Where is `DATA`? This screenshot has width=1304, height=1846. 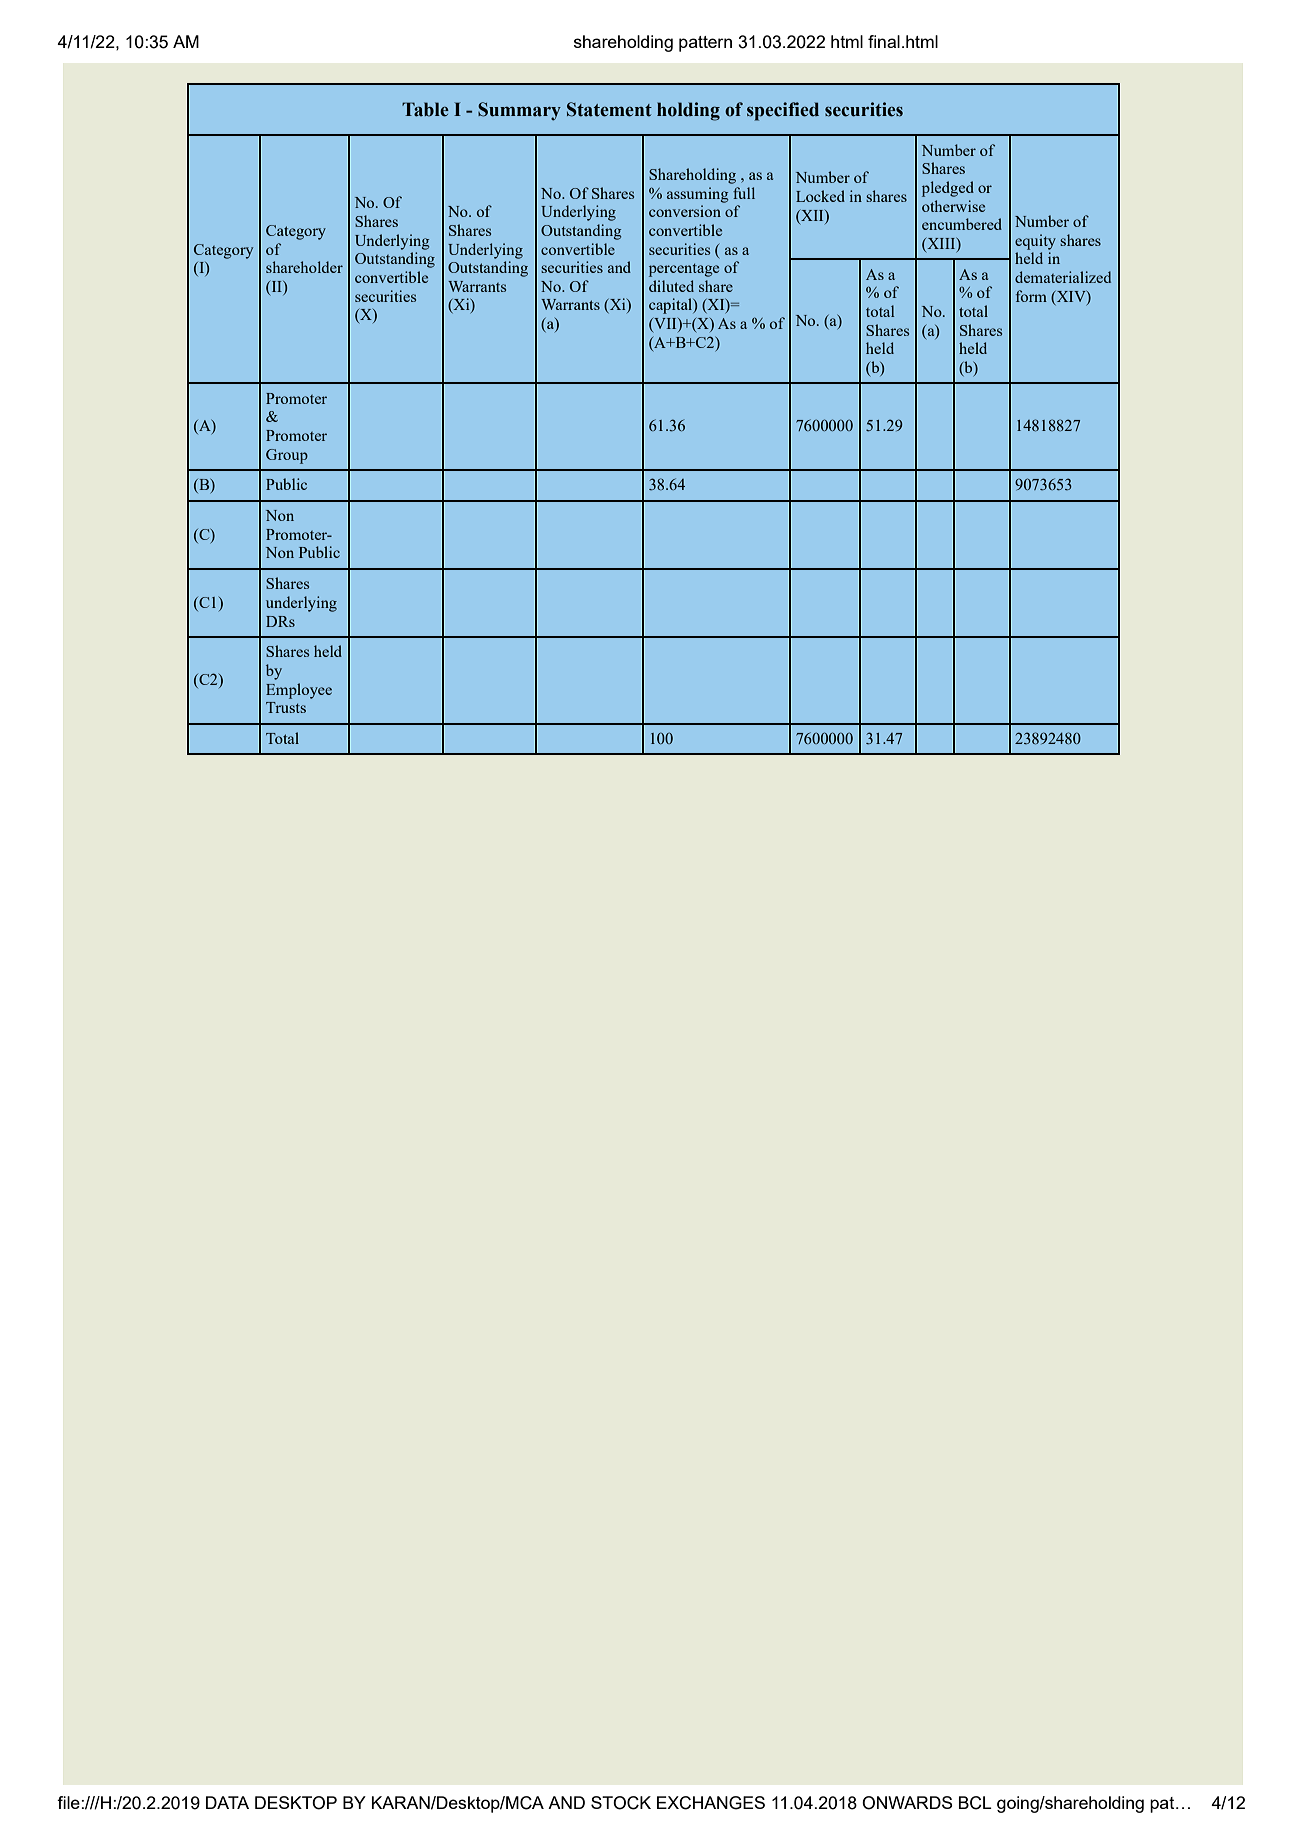
DATA is located at coordinates (227, 1802).
